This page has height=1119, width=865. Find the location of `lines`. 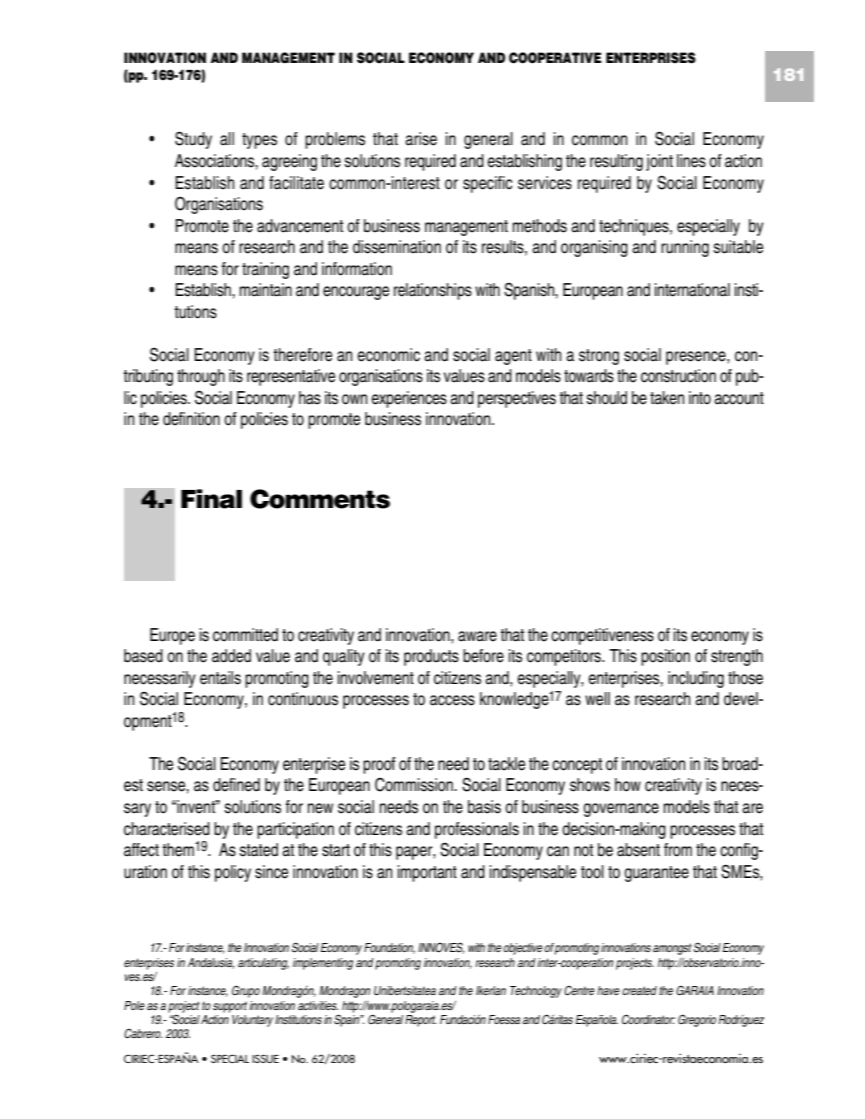

lines is located at coordinates (691, 161).
